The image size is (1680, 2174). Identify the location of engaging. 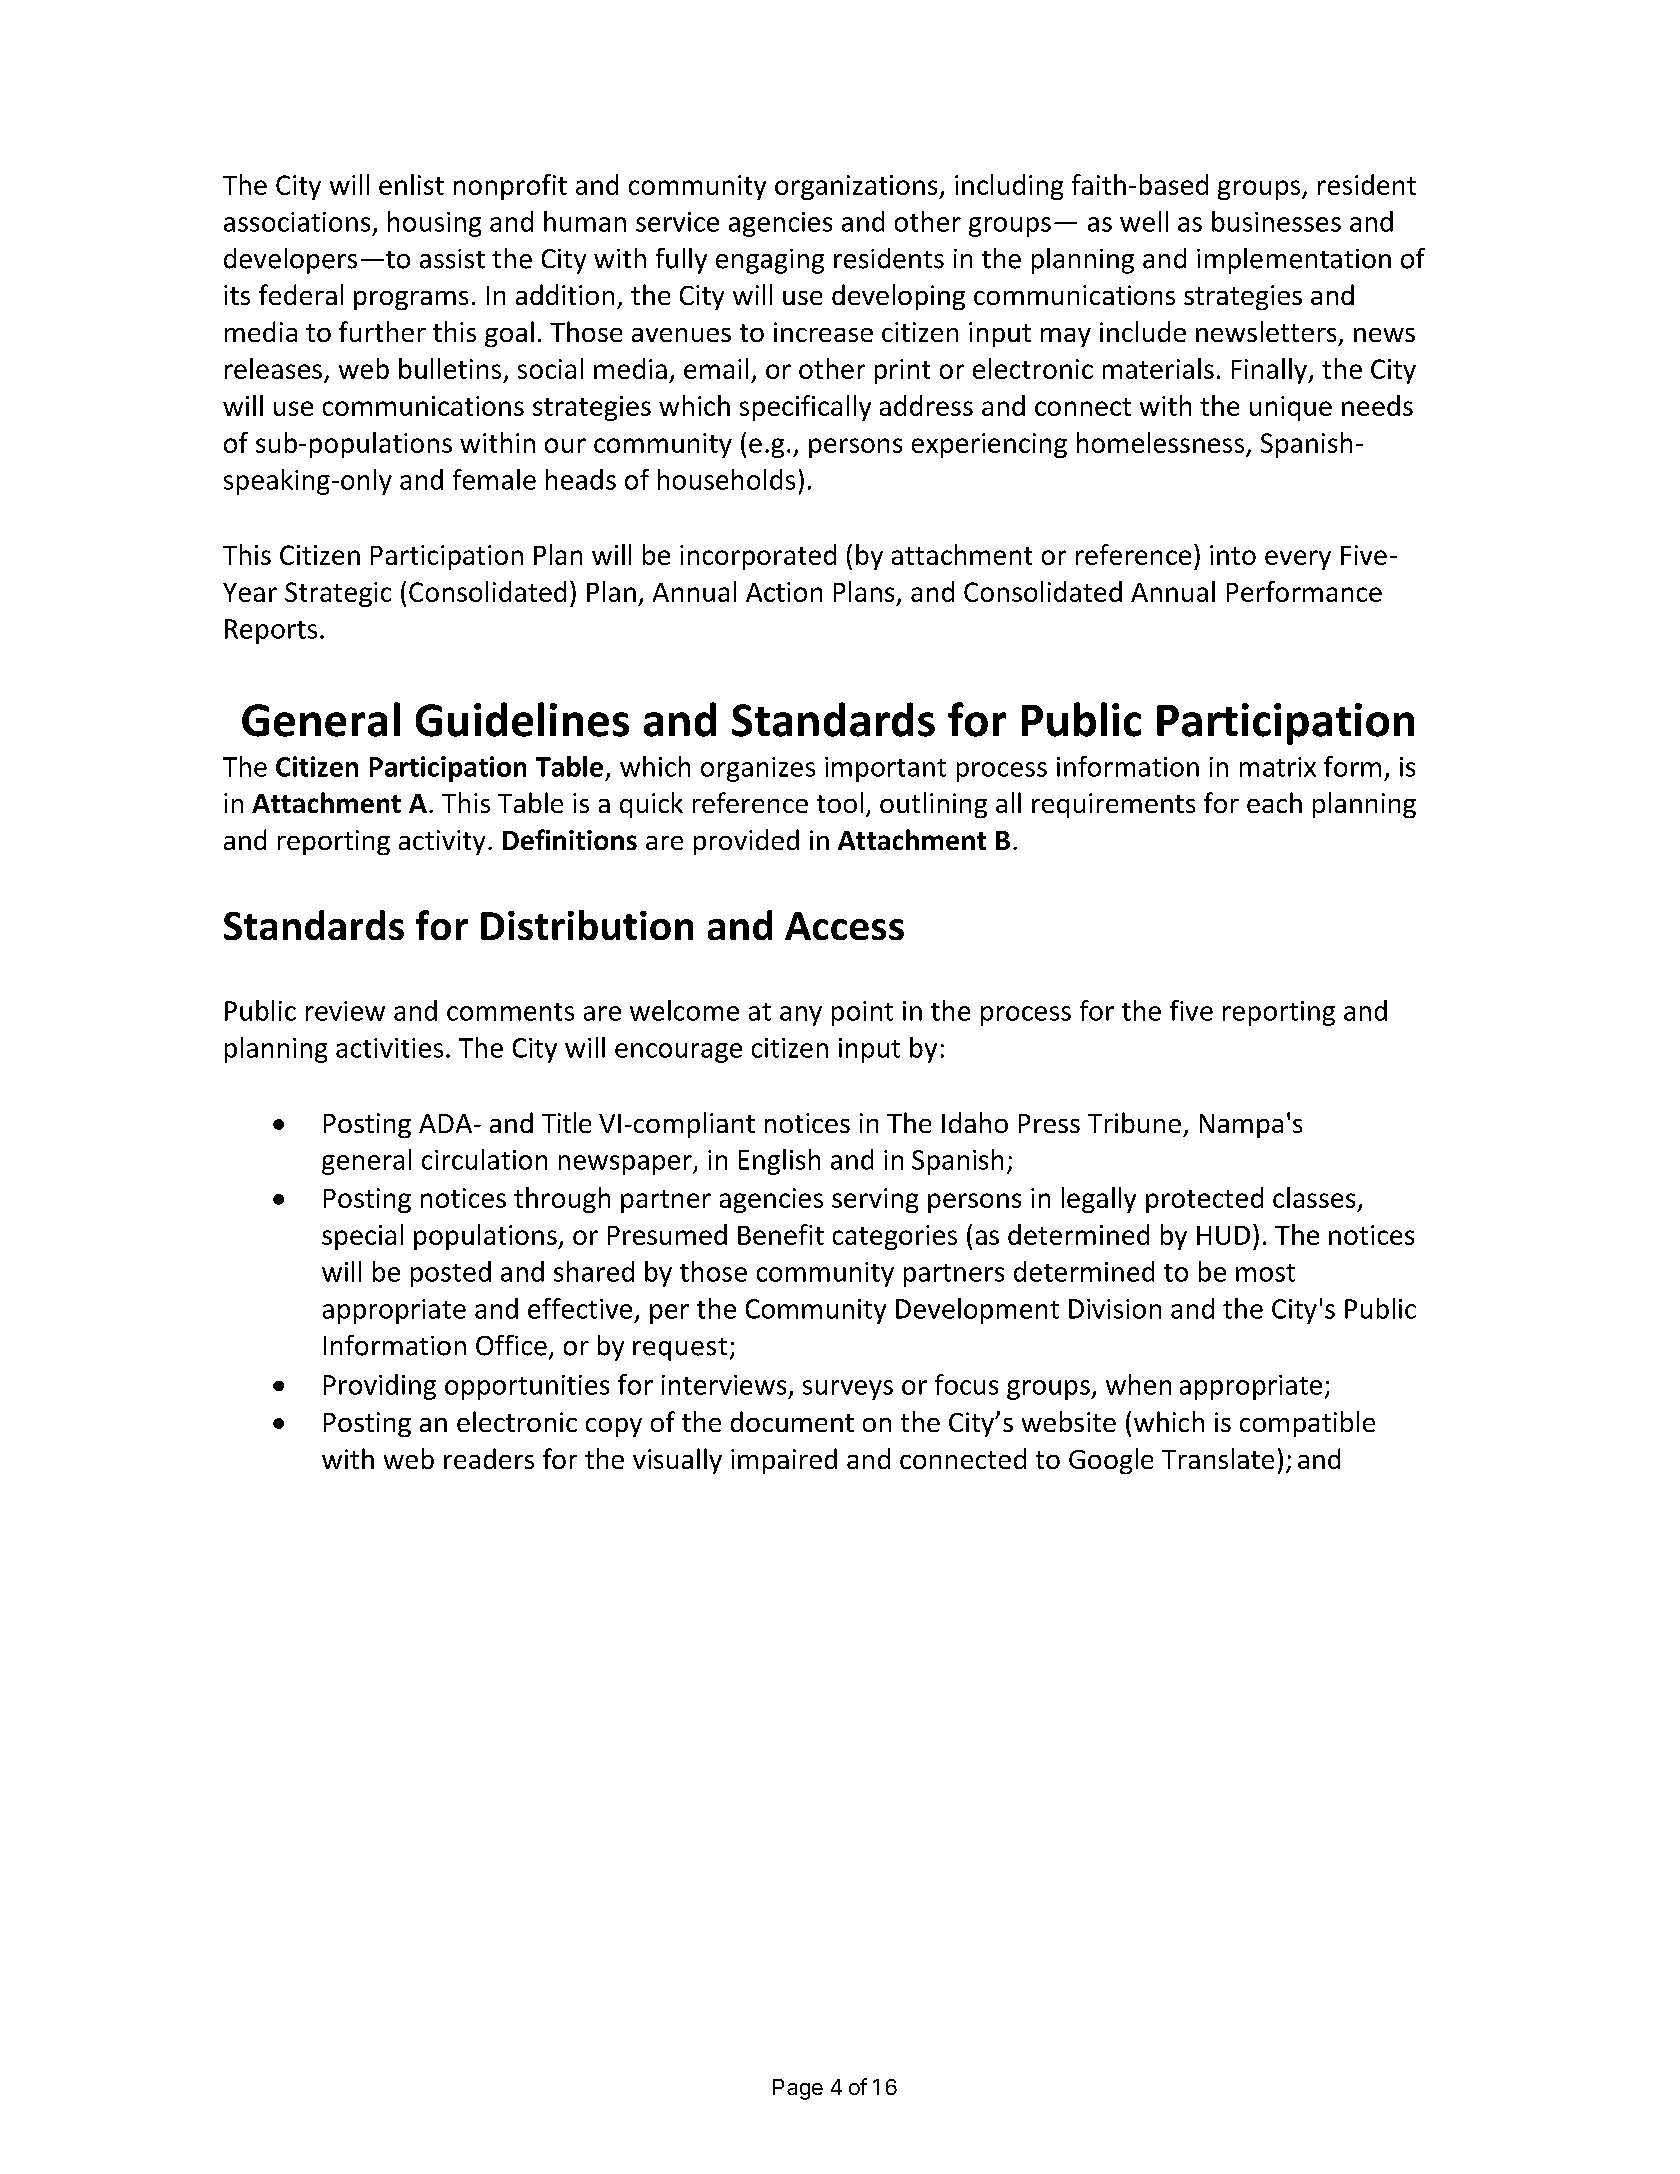
(770, 261).
